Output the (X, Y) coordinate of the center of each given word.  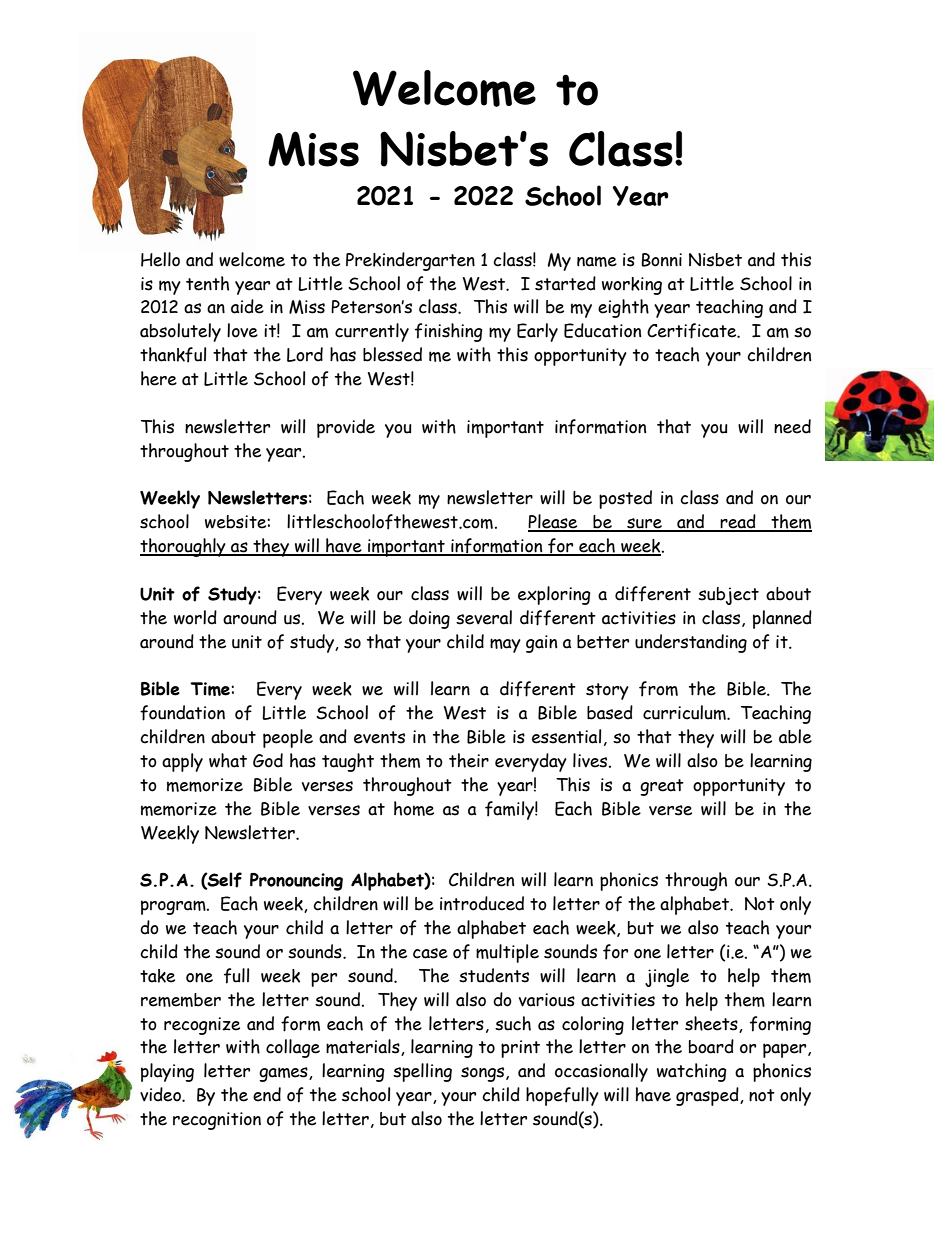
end (267, 1094)
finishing (449, 332)
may (505, 645)
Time (211, 689)
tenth (207, 283)
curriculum (685, 712)
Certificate (693, 331)
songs (484, 1074)
